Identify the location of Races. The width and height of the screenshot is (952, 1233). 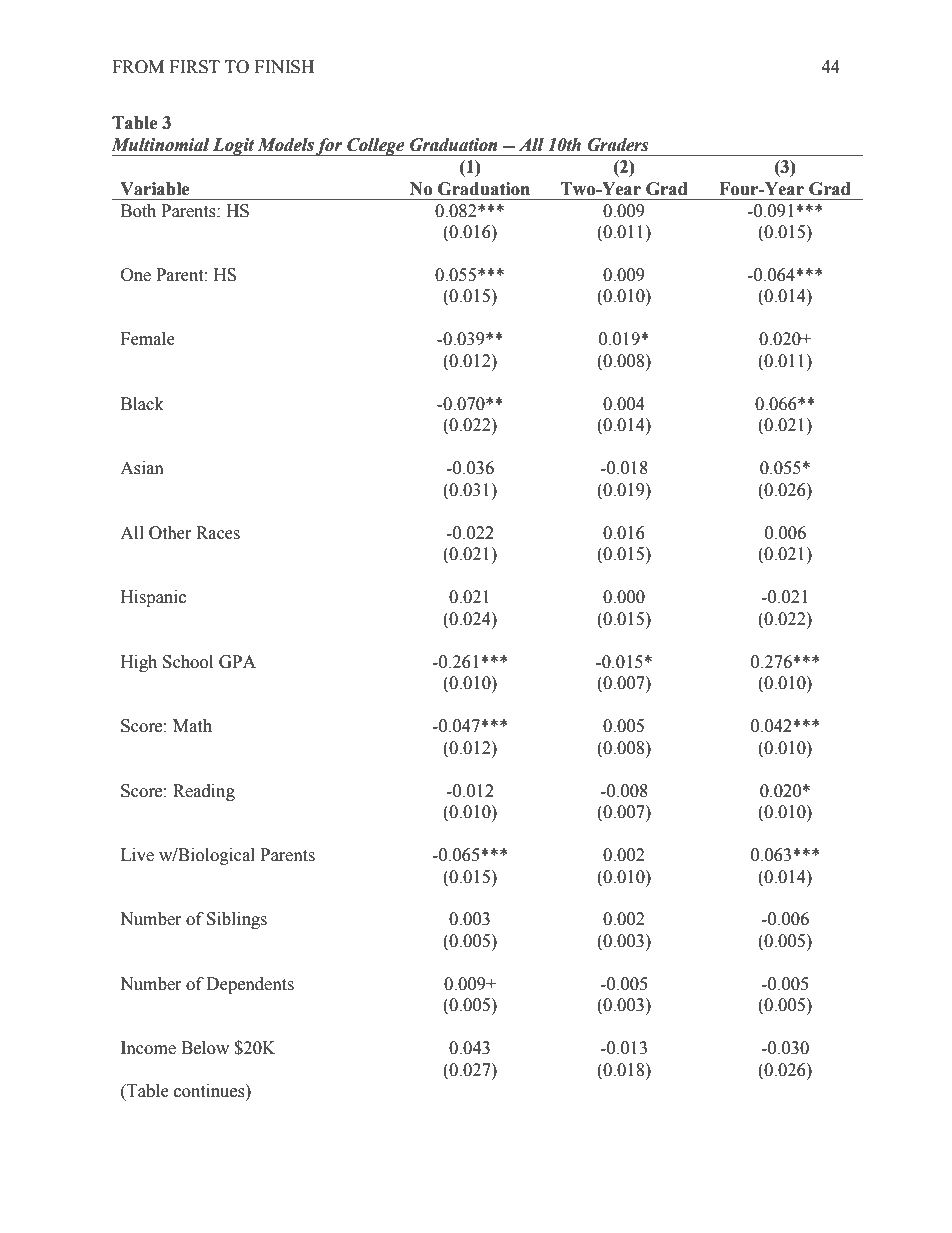
(218, 533).
